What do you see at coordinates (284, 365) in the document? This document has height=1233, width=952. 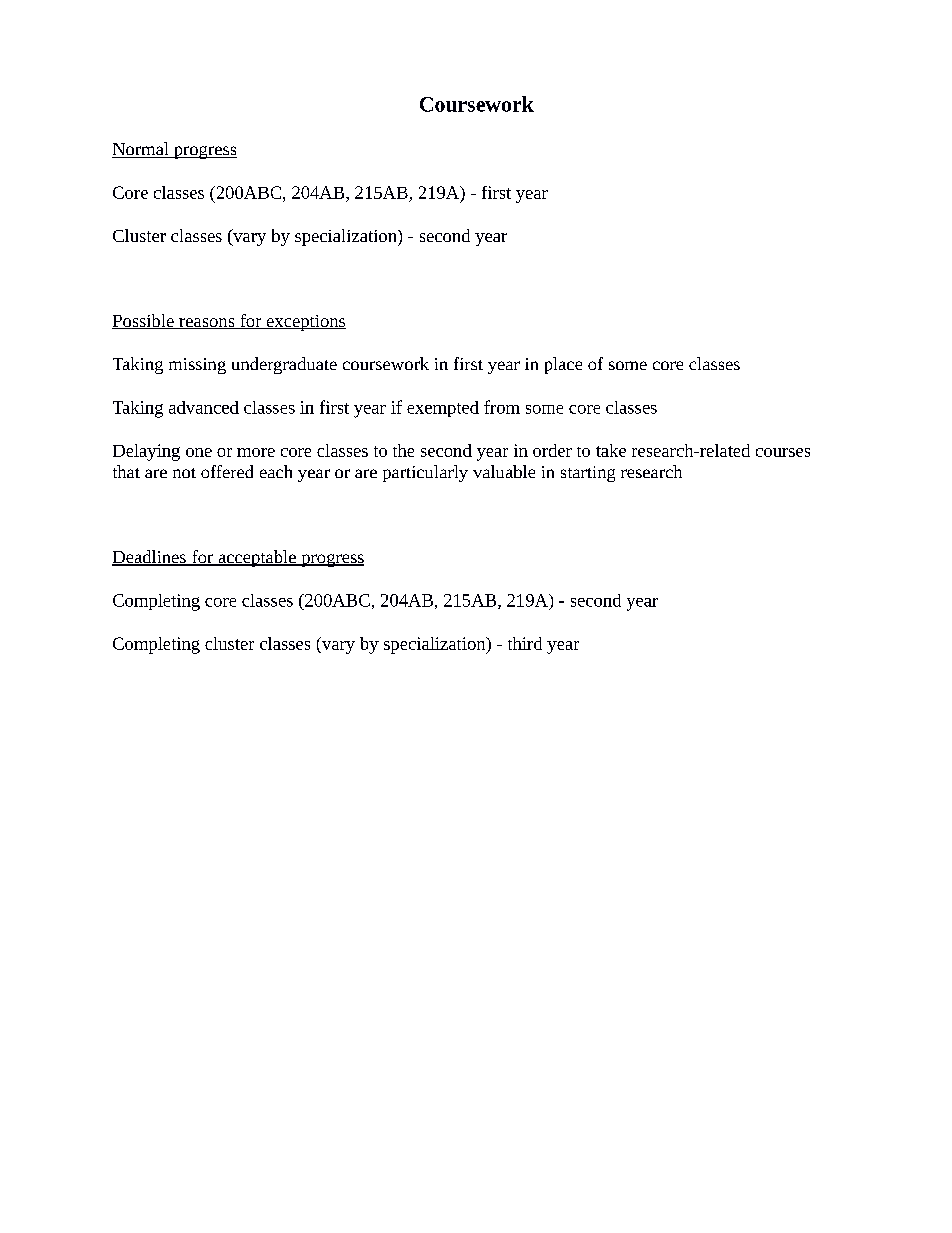 I see `undergraduate` at bounding box center [284, 365].
